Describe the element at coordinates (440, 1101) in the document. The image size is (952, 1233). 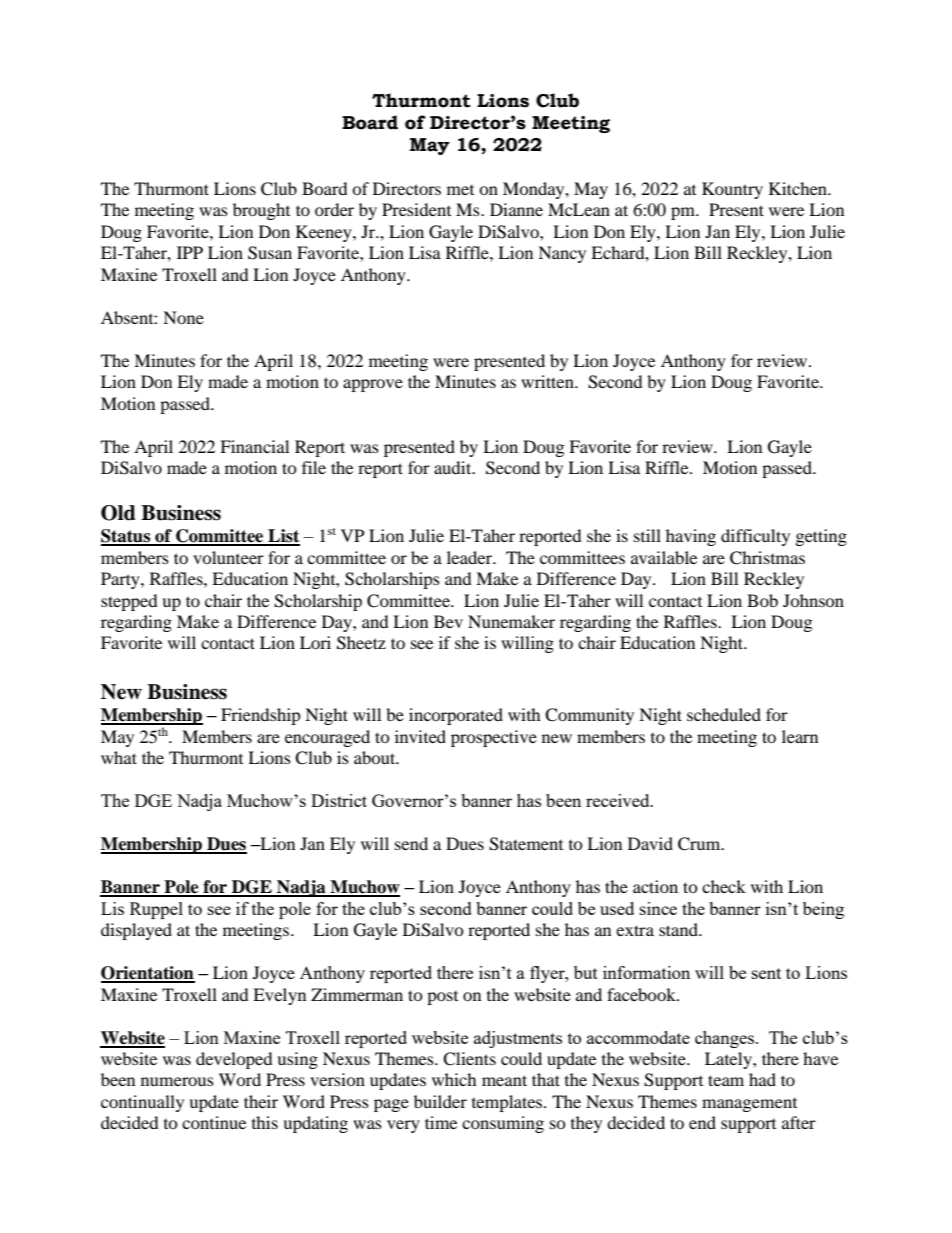
I see `builder` at that location.
